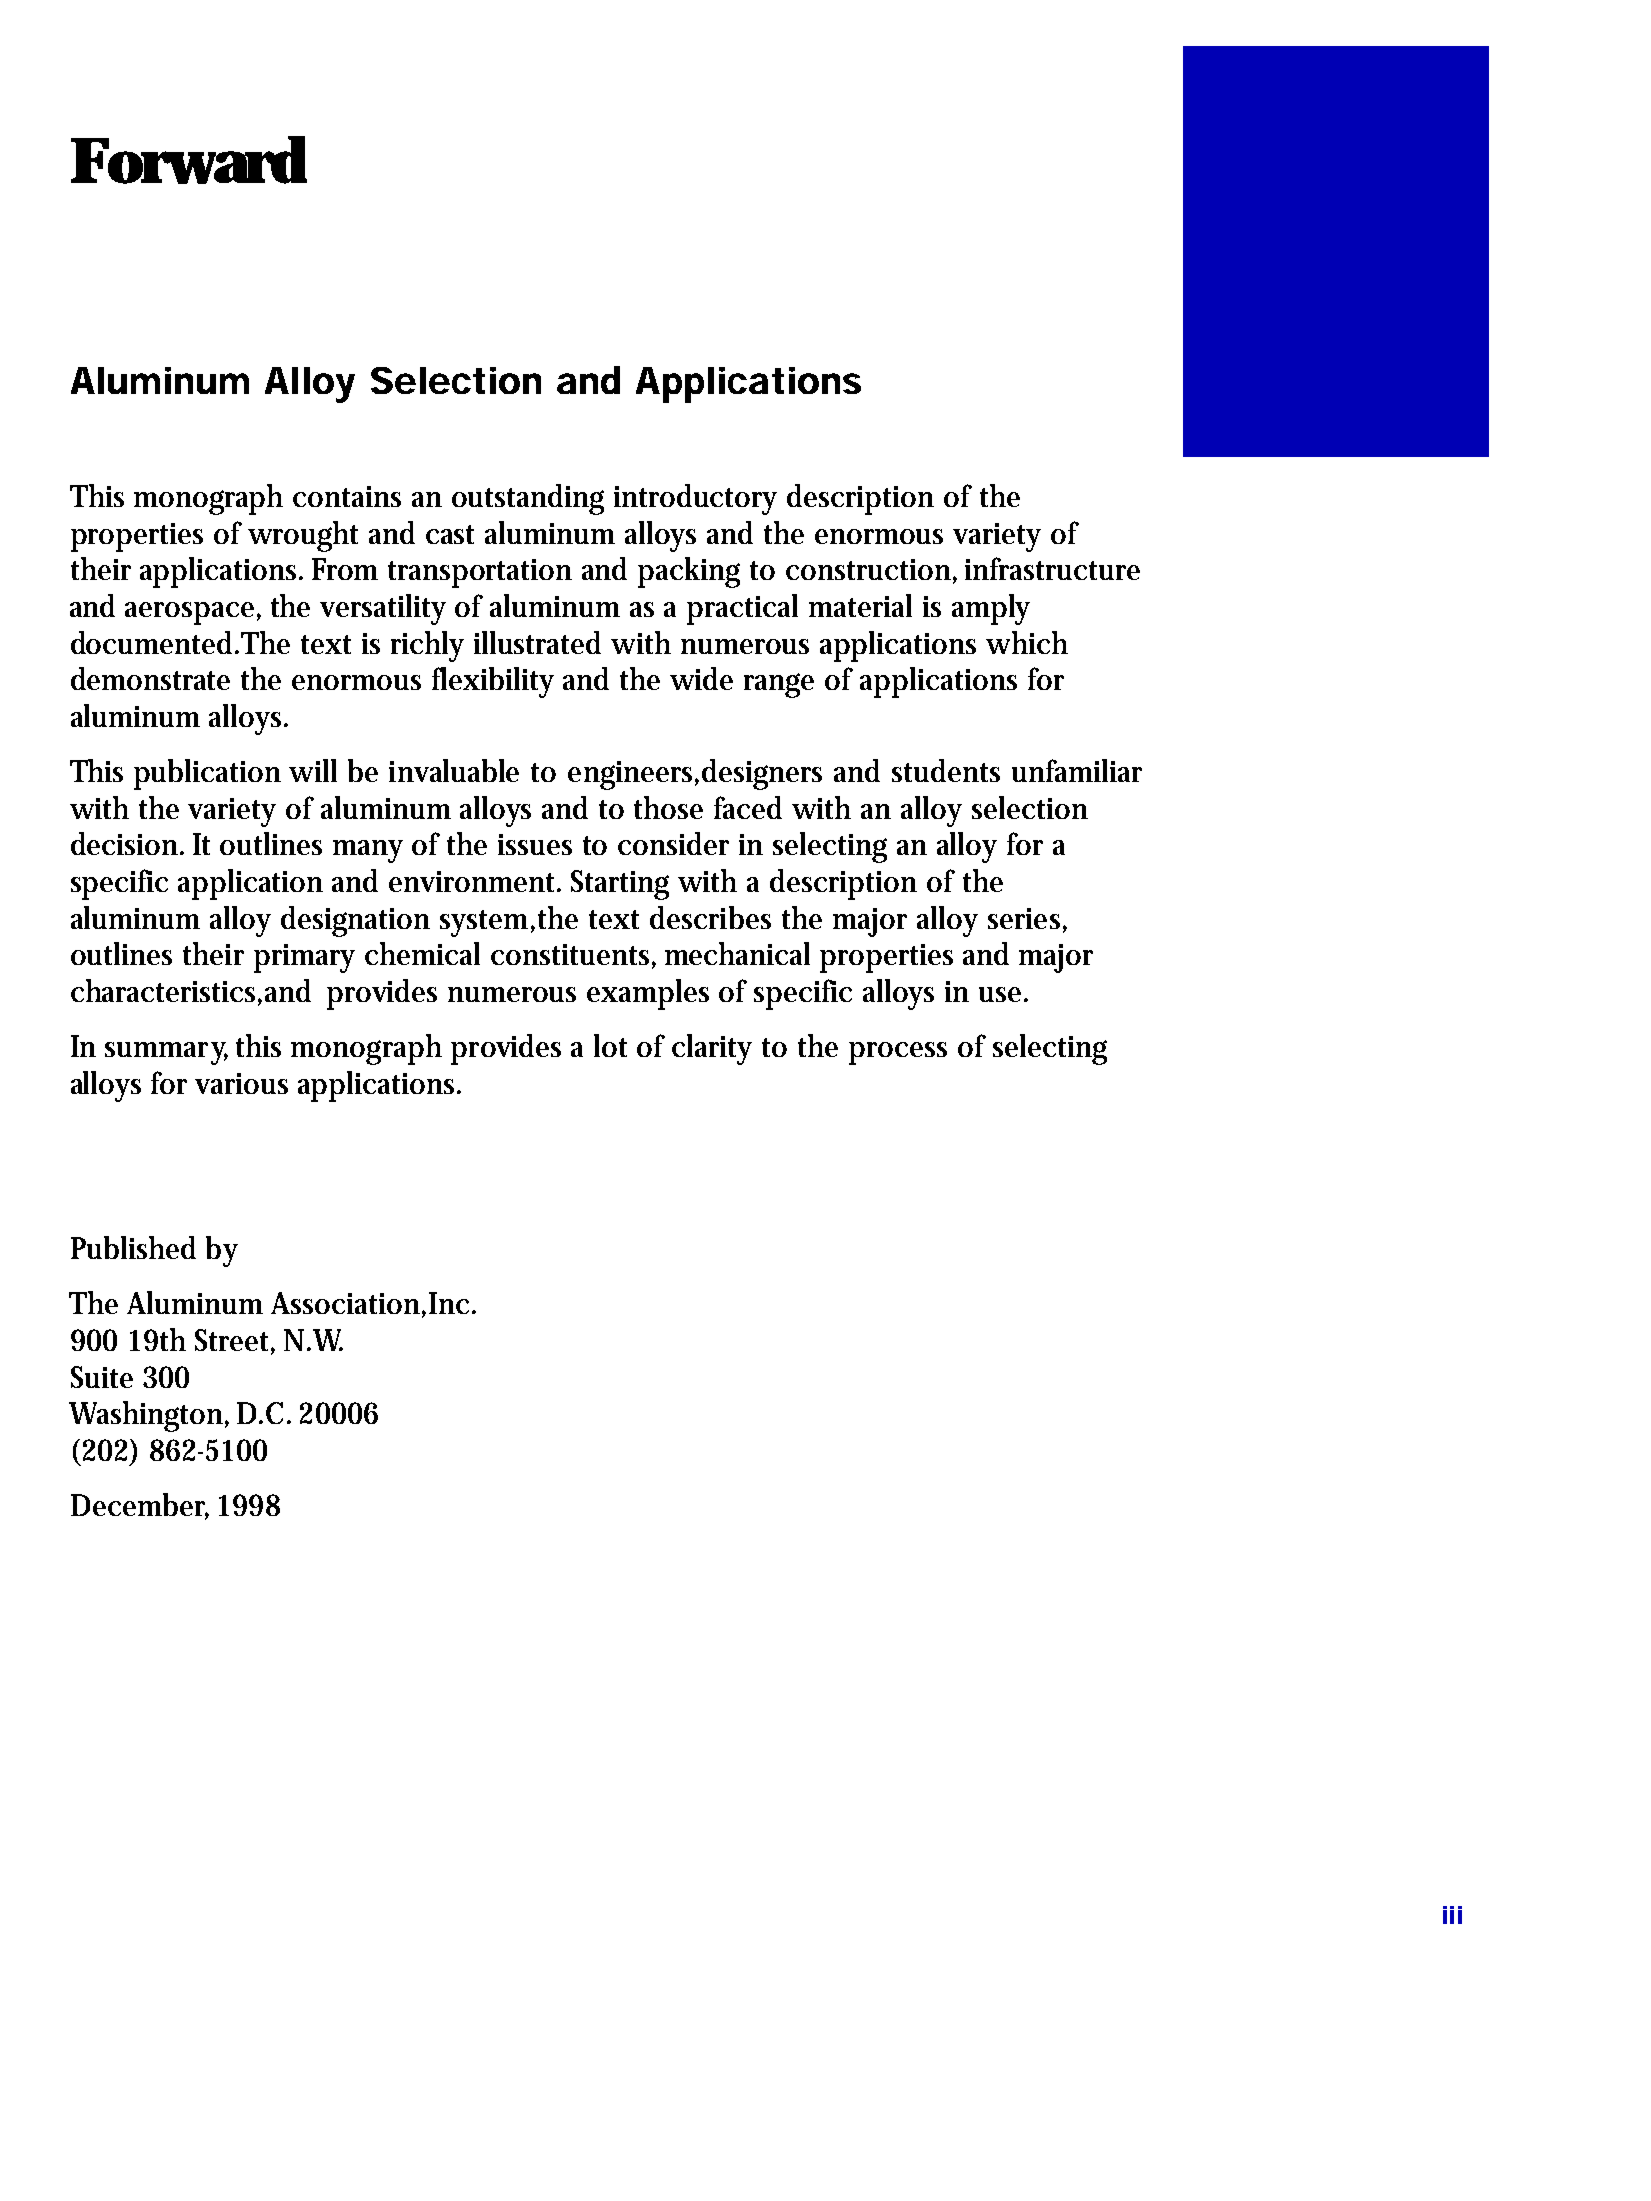  I want to click on use, so click(1000, 994).
